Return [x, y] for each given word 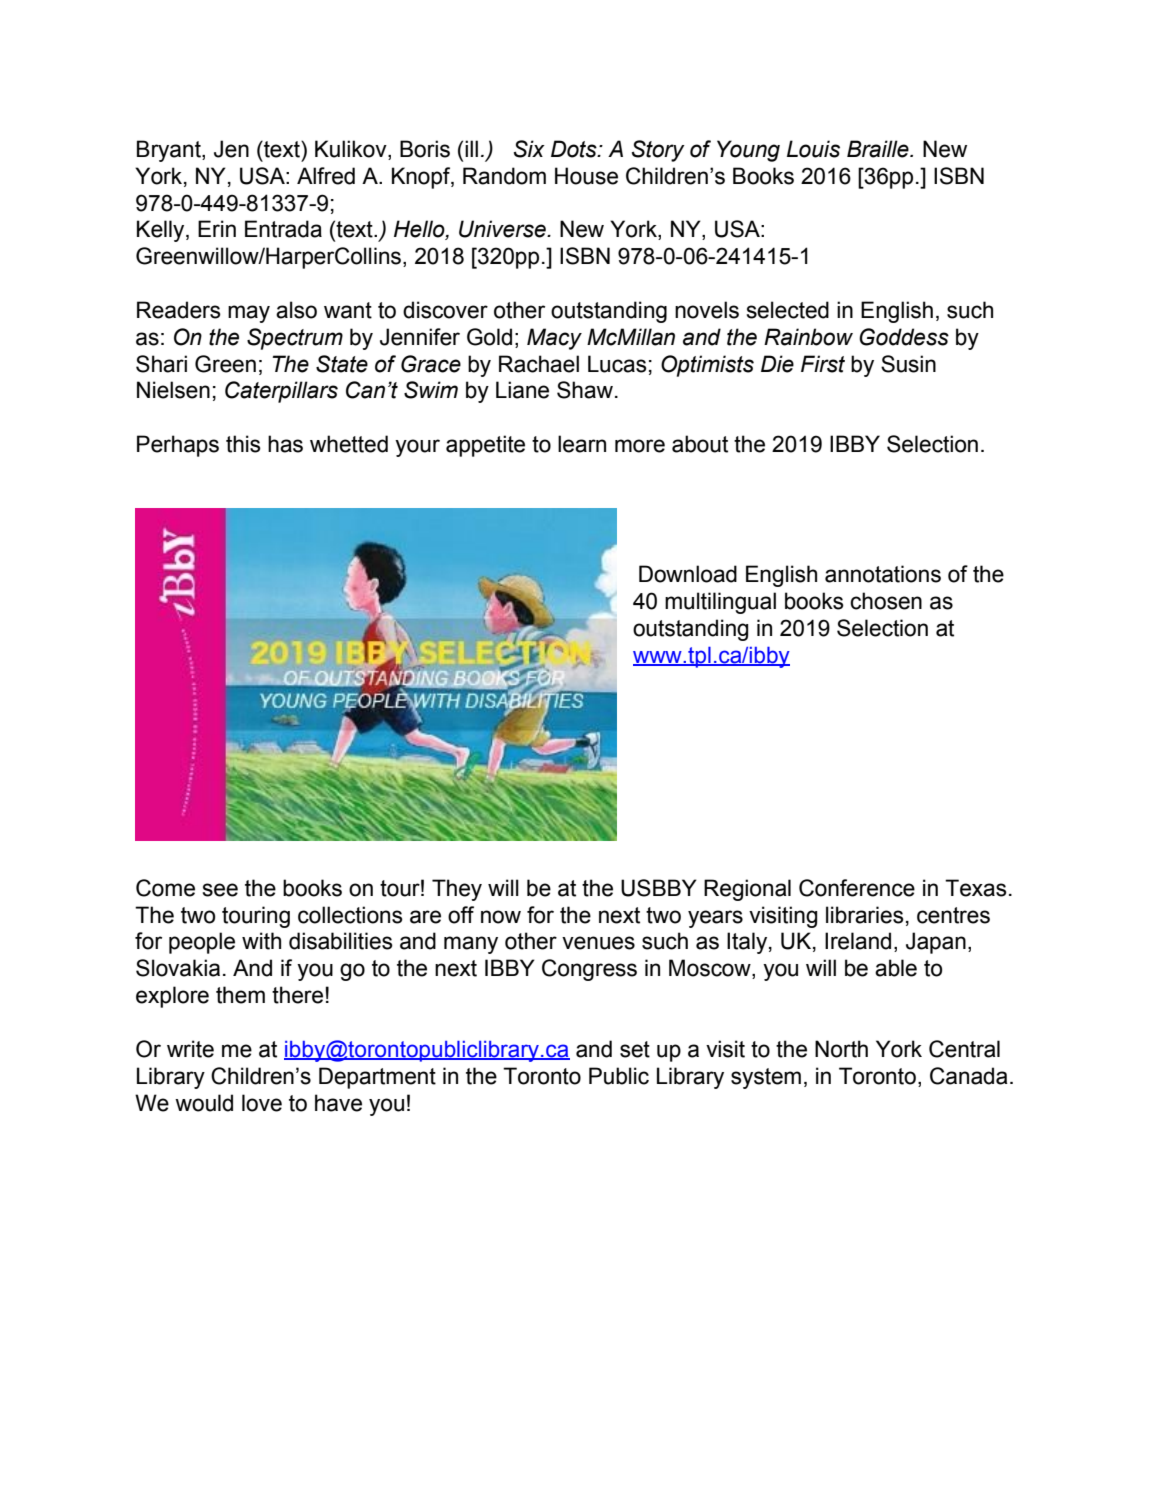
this [243, 444]
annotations [883, 574]
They [457, 890]
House [586, 176]
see [220, 890]
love [262, 1103]
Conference [857, 888]
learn [582, 444]
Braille [879, 149]
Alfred [326, 176]
